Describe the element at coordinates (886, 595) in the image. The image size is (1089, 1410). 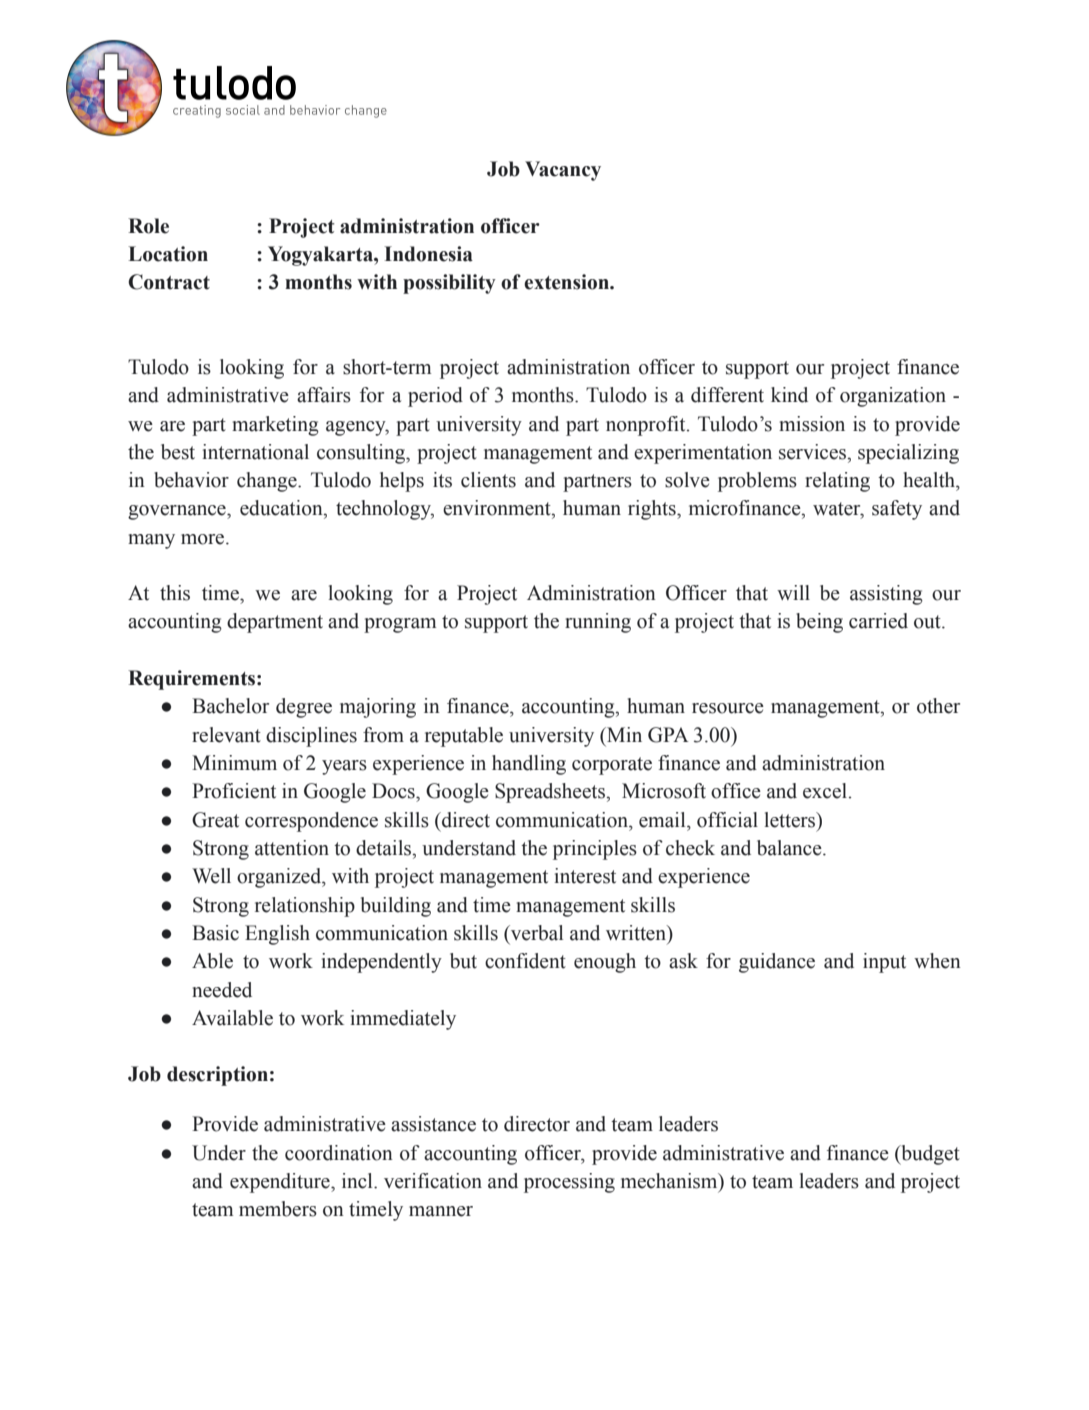
I see `assisting` at that location.
